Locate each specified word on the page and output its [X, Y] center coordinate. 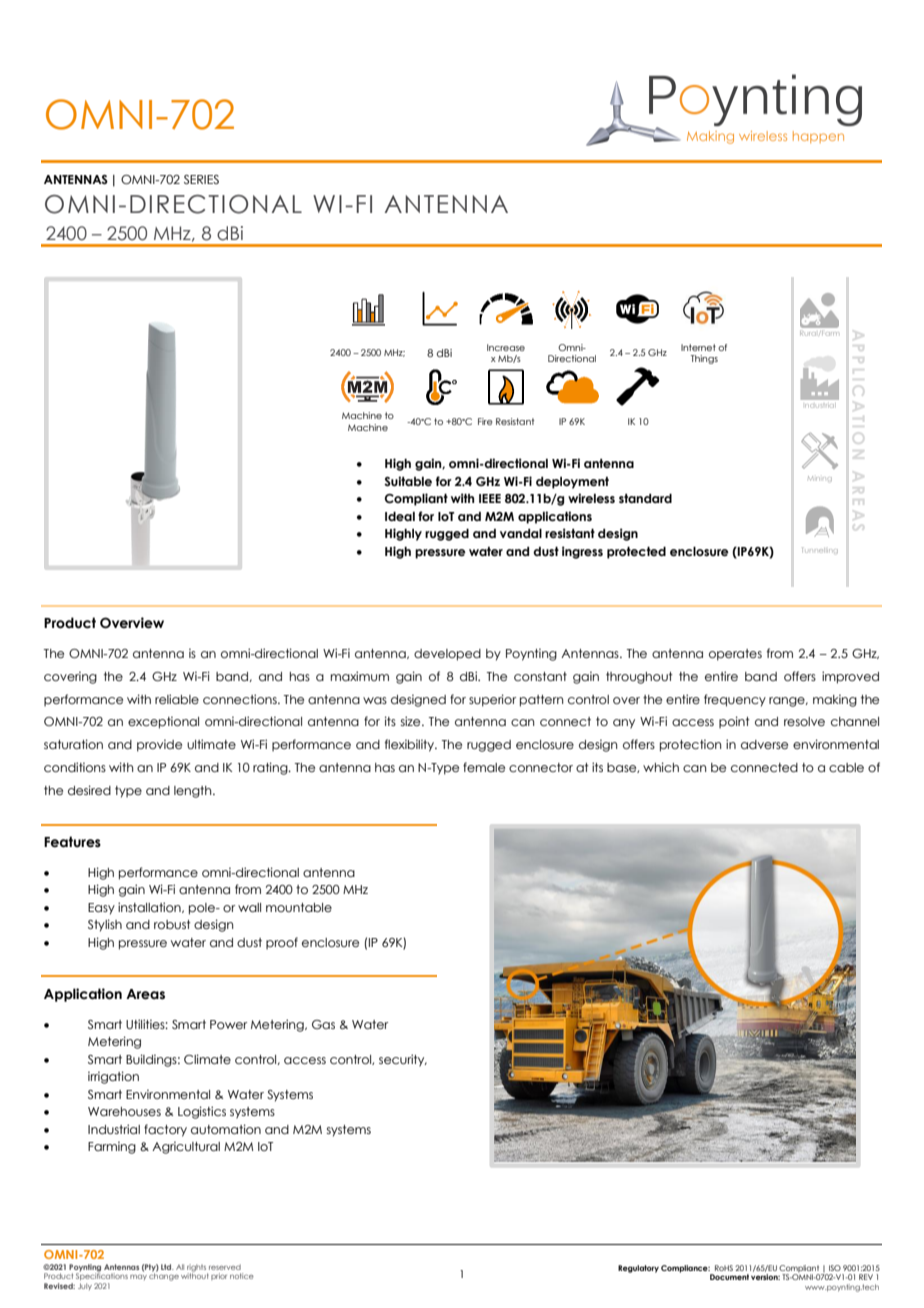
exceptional [163, 722]
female [484, 767]
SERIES [201, 179]
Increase [506, 347]
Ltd [167, 1267]
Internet [698, 347]
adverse [764, 744]
